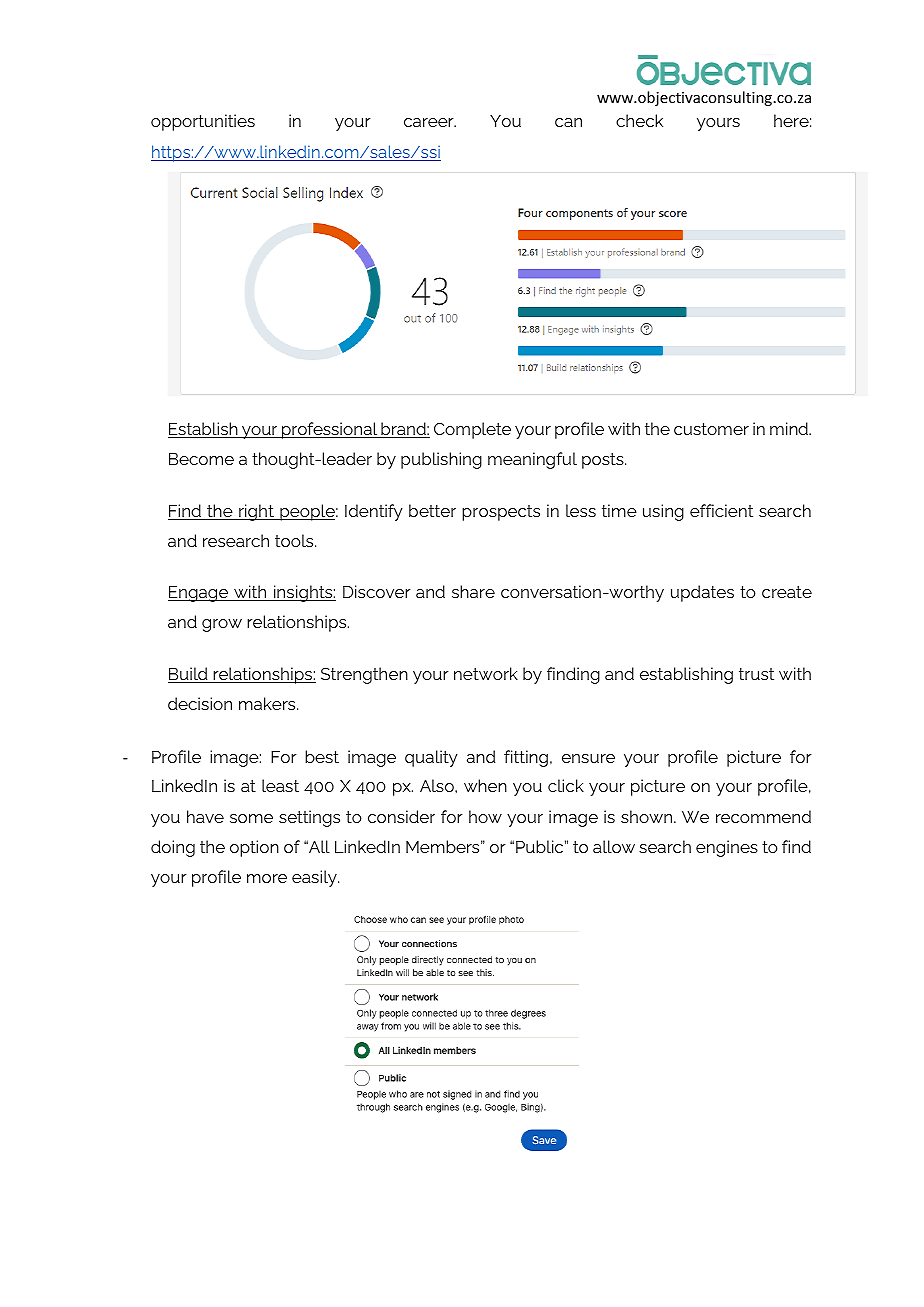 This screenshot has width=924, height=1307. Describe the element at coordinates (430, 122) in the screenshot. I see `career` at that location.
